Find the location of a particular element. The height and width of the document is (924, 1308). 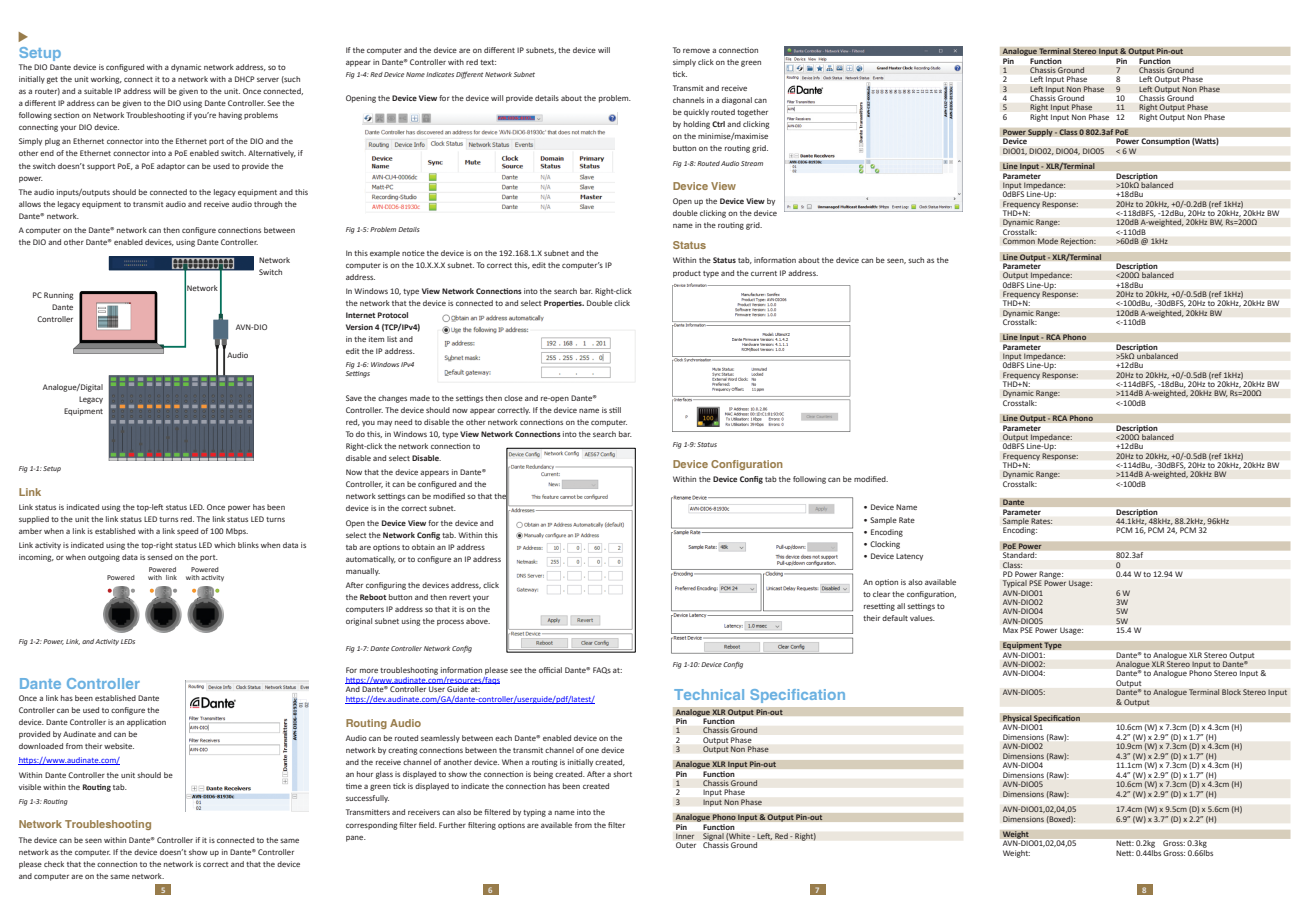

check is located at coordinates (54, 864).
